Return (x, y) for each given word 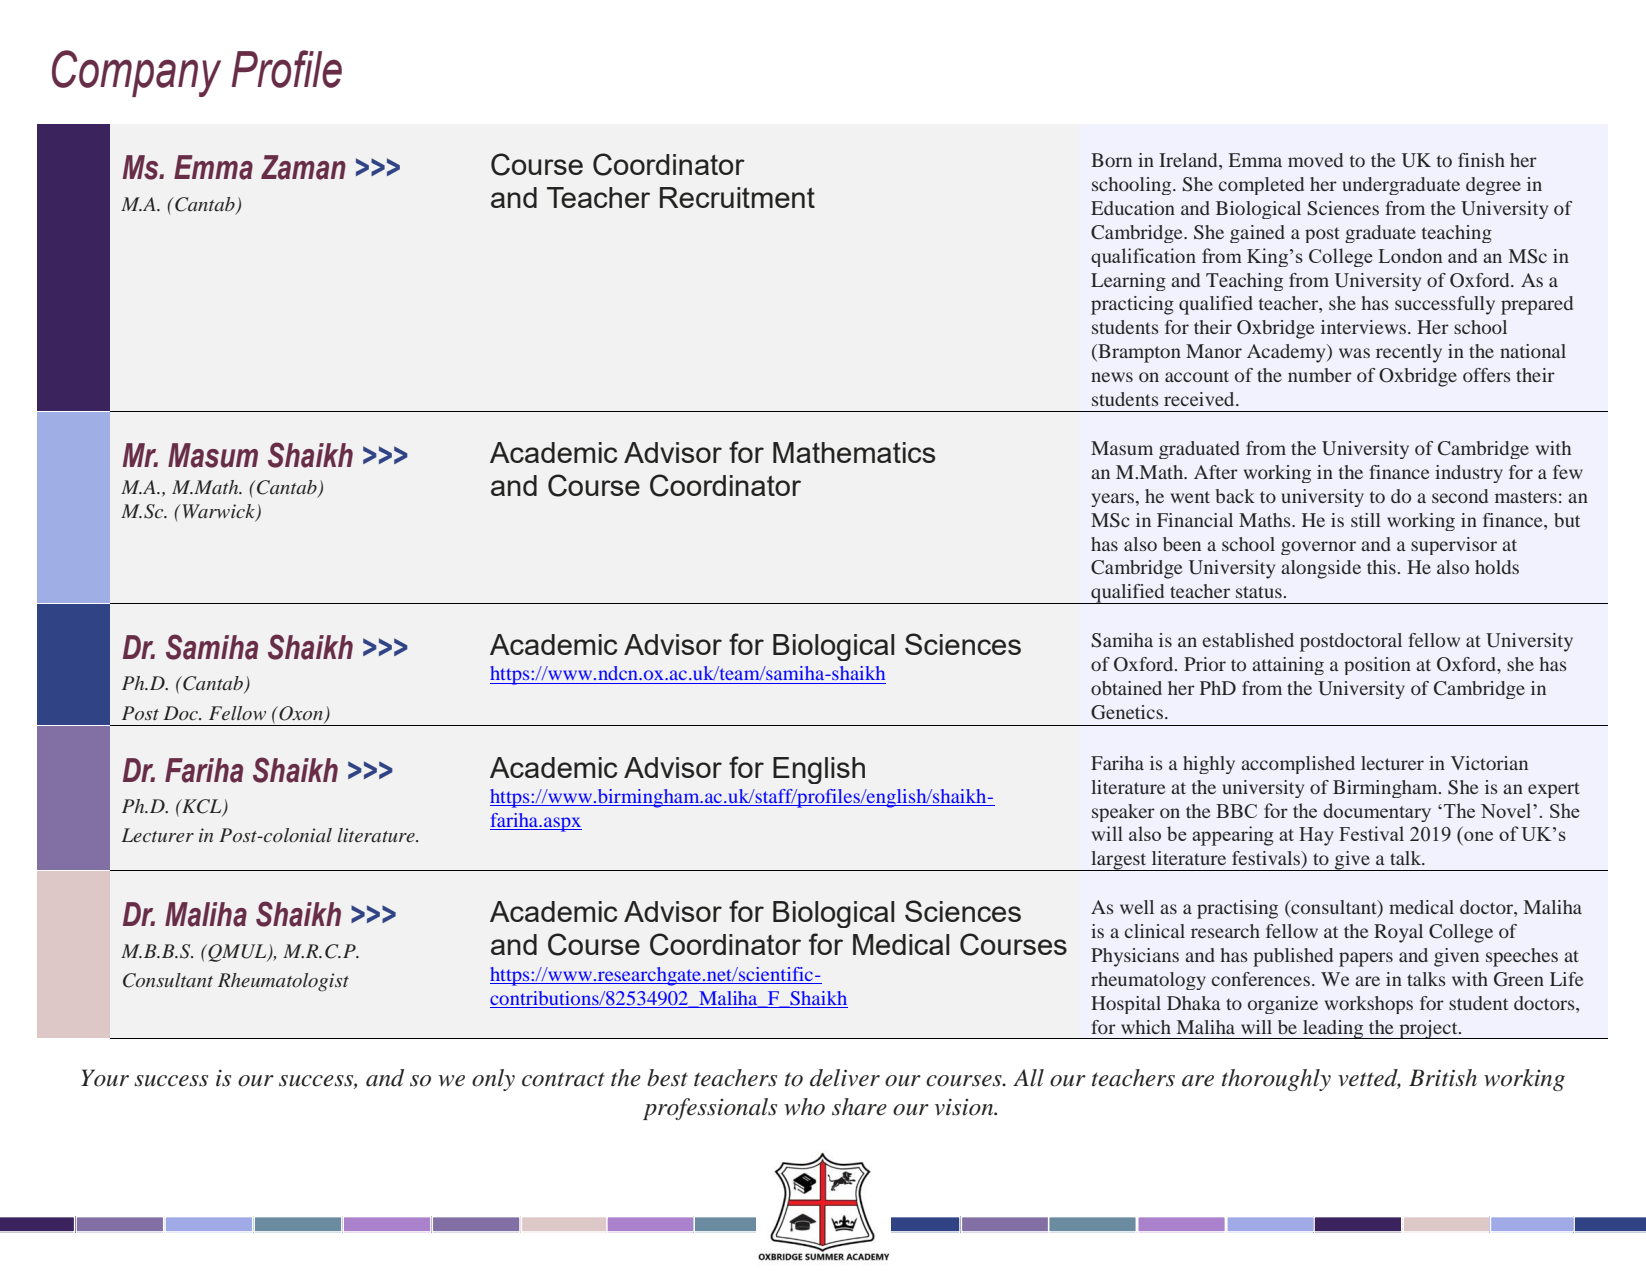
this (1381, 567)
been (1182, 544)
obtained (1126, 688)
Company (136, 73)
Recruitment (737, 197)
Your (105, 1078)
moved (1315, 160)
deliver (845, 1078)
